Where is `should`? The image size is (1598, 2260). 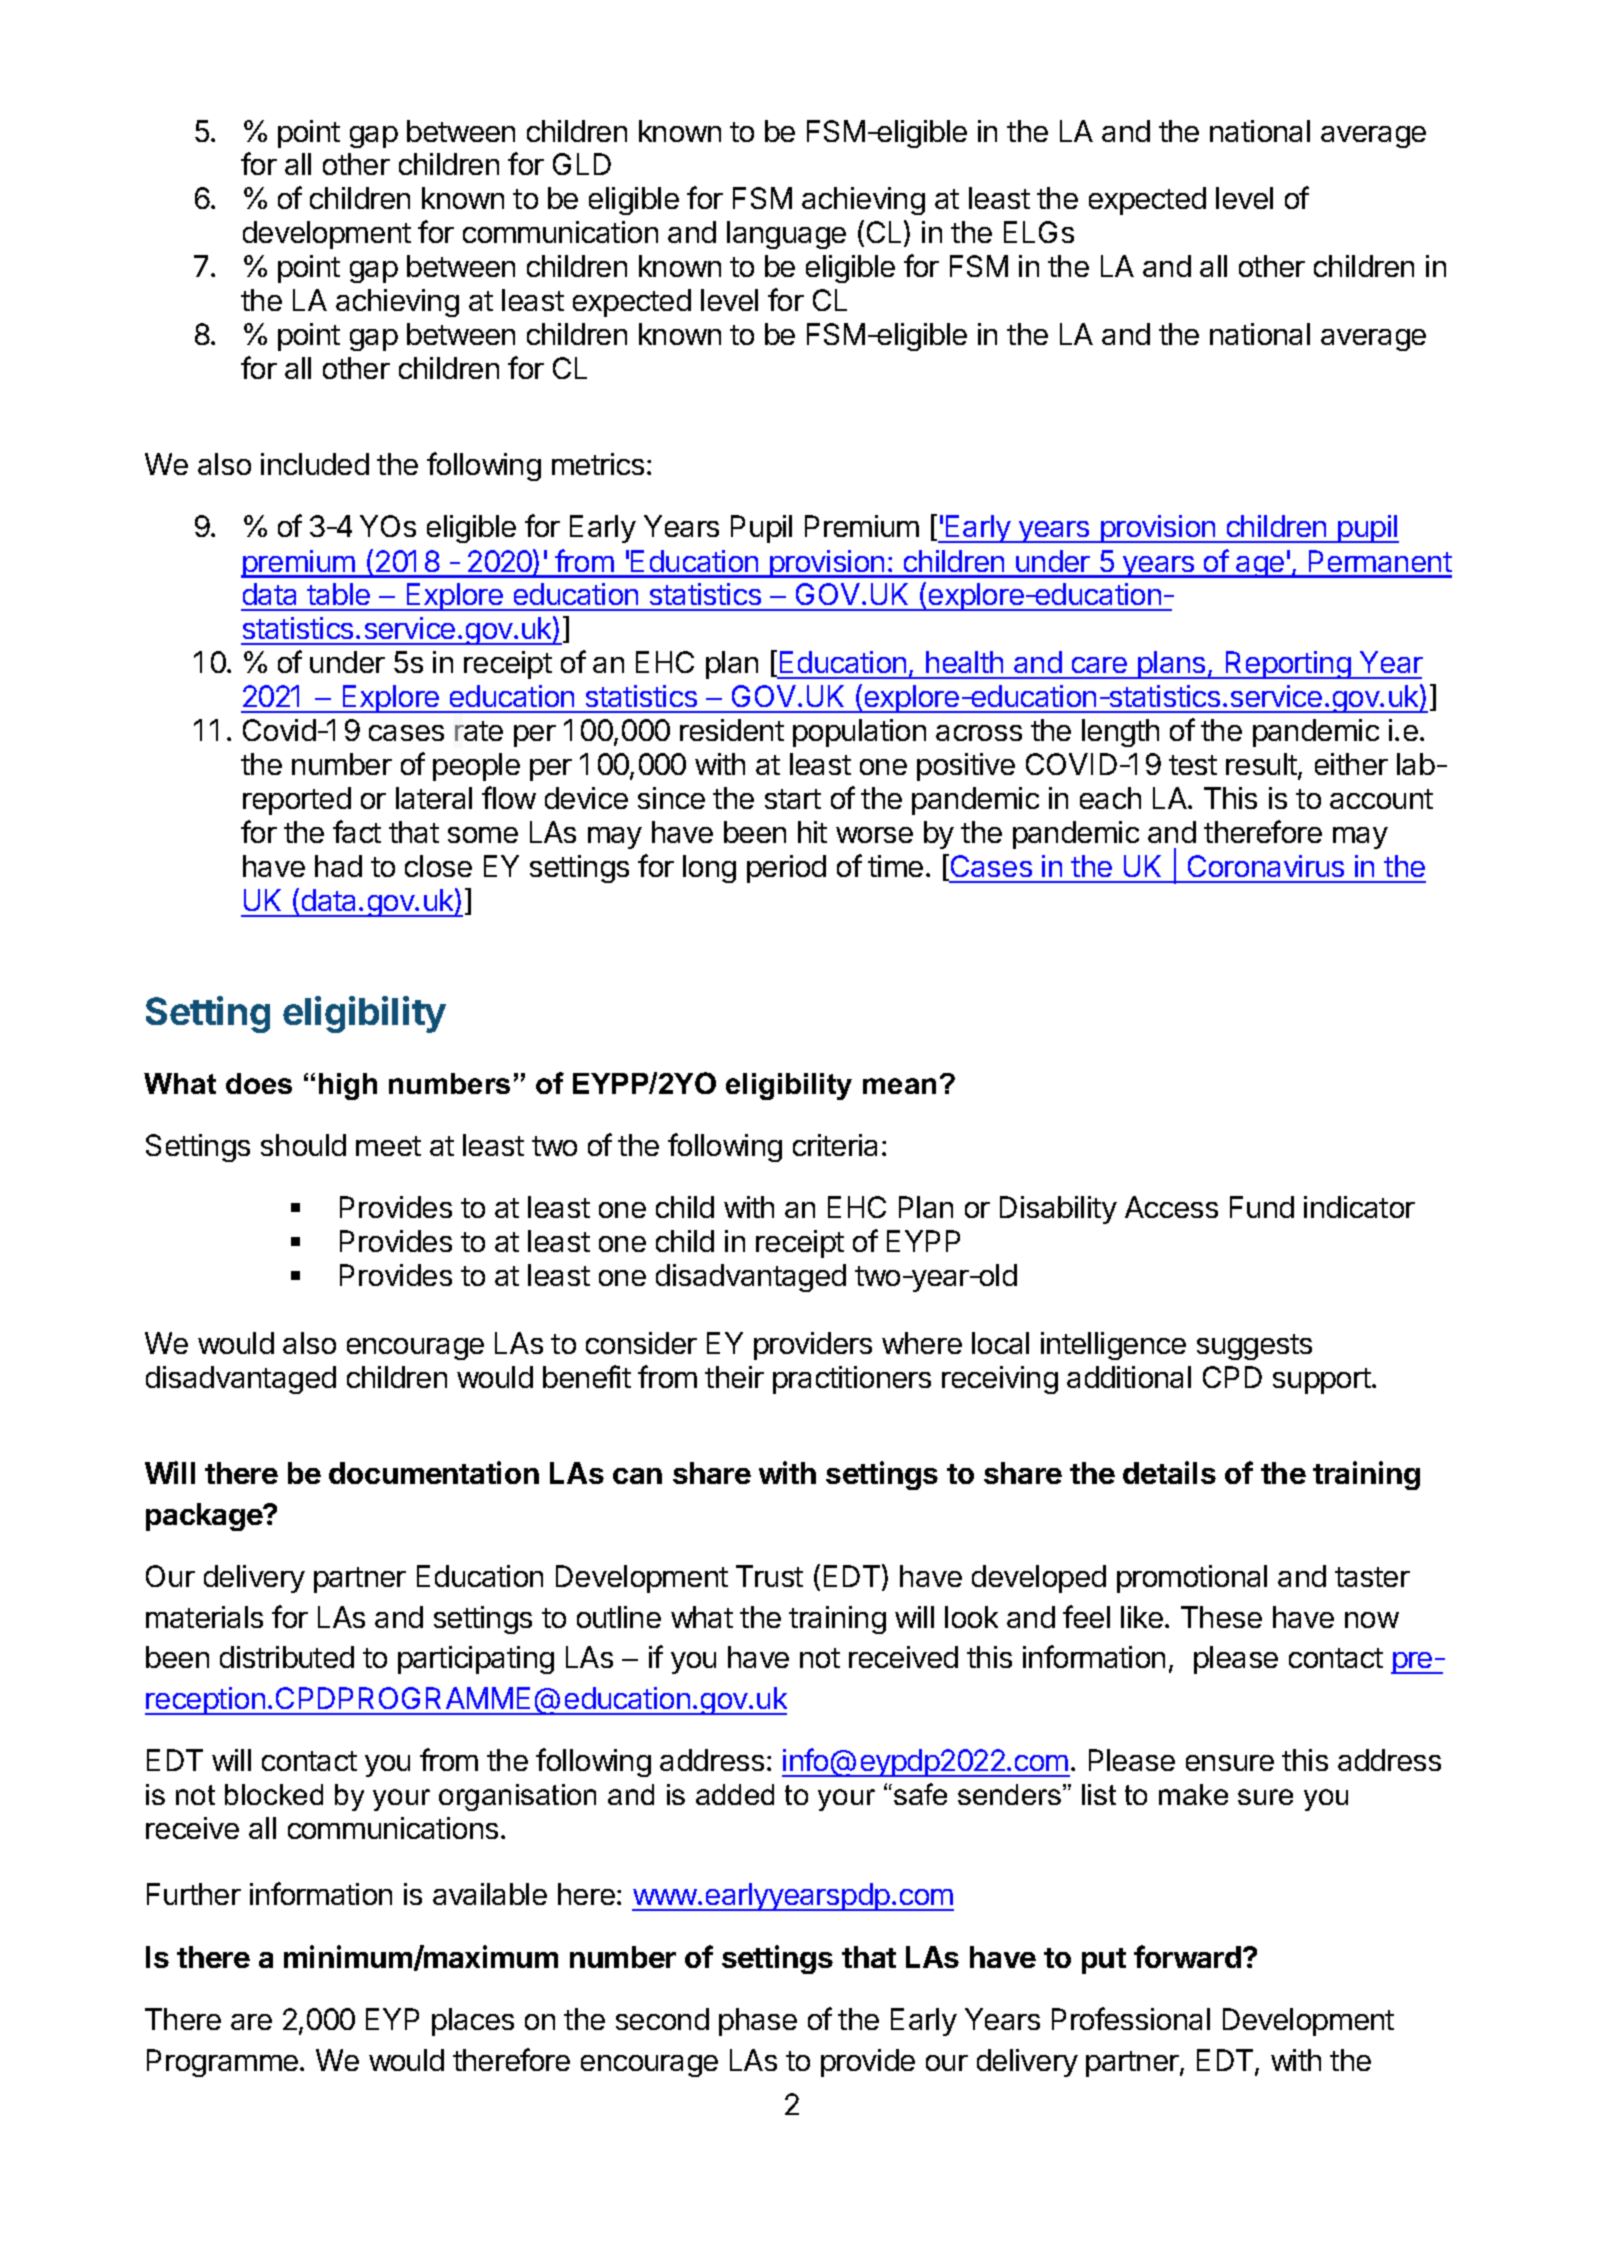 should is located at coordinates (303, 1145).
